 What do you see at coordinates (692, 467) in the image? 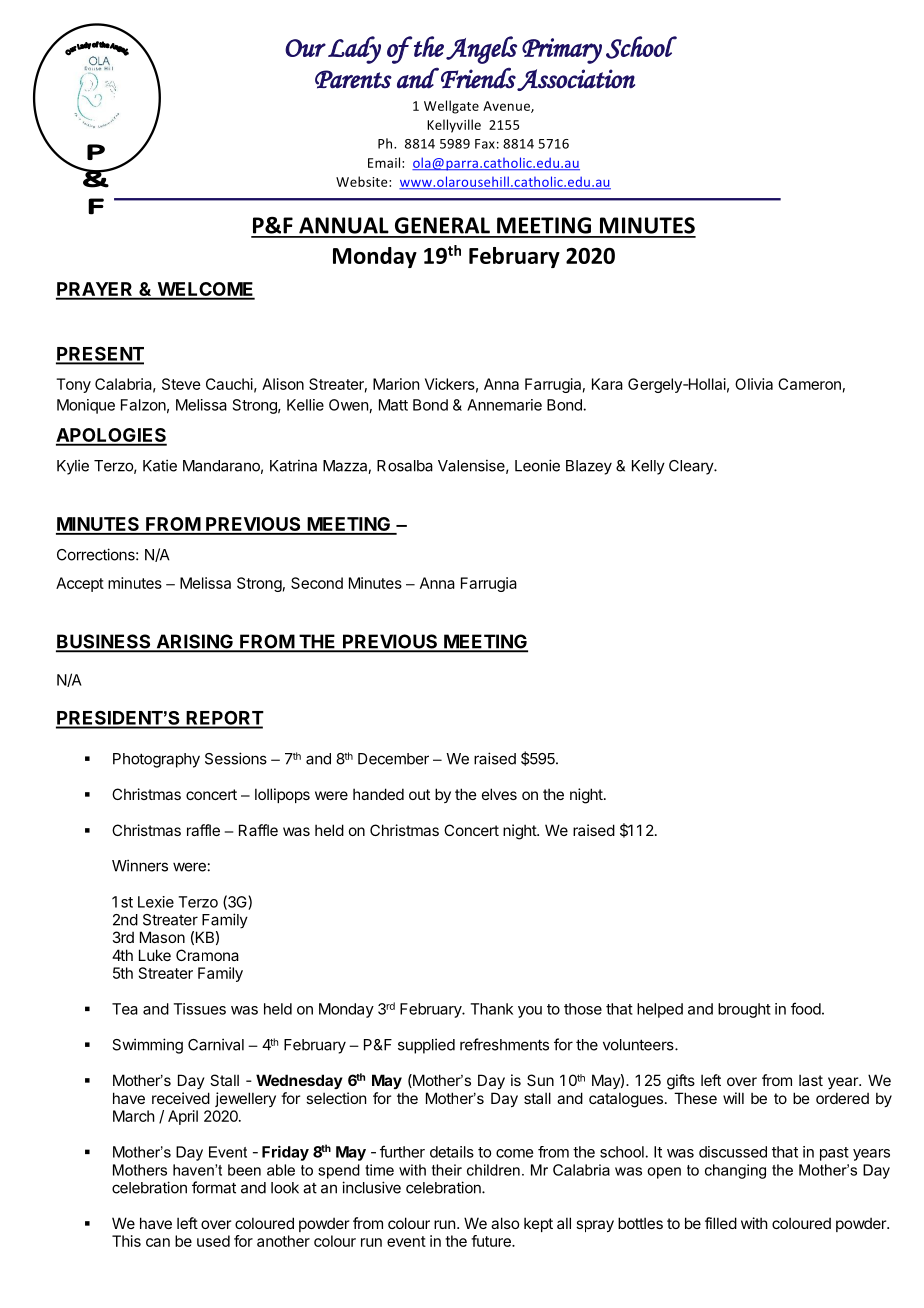
I see `Cleary` at bounding box center [692, 467].
